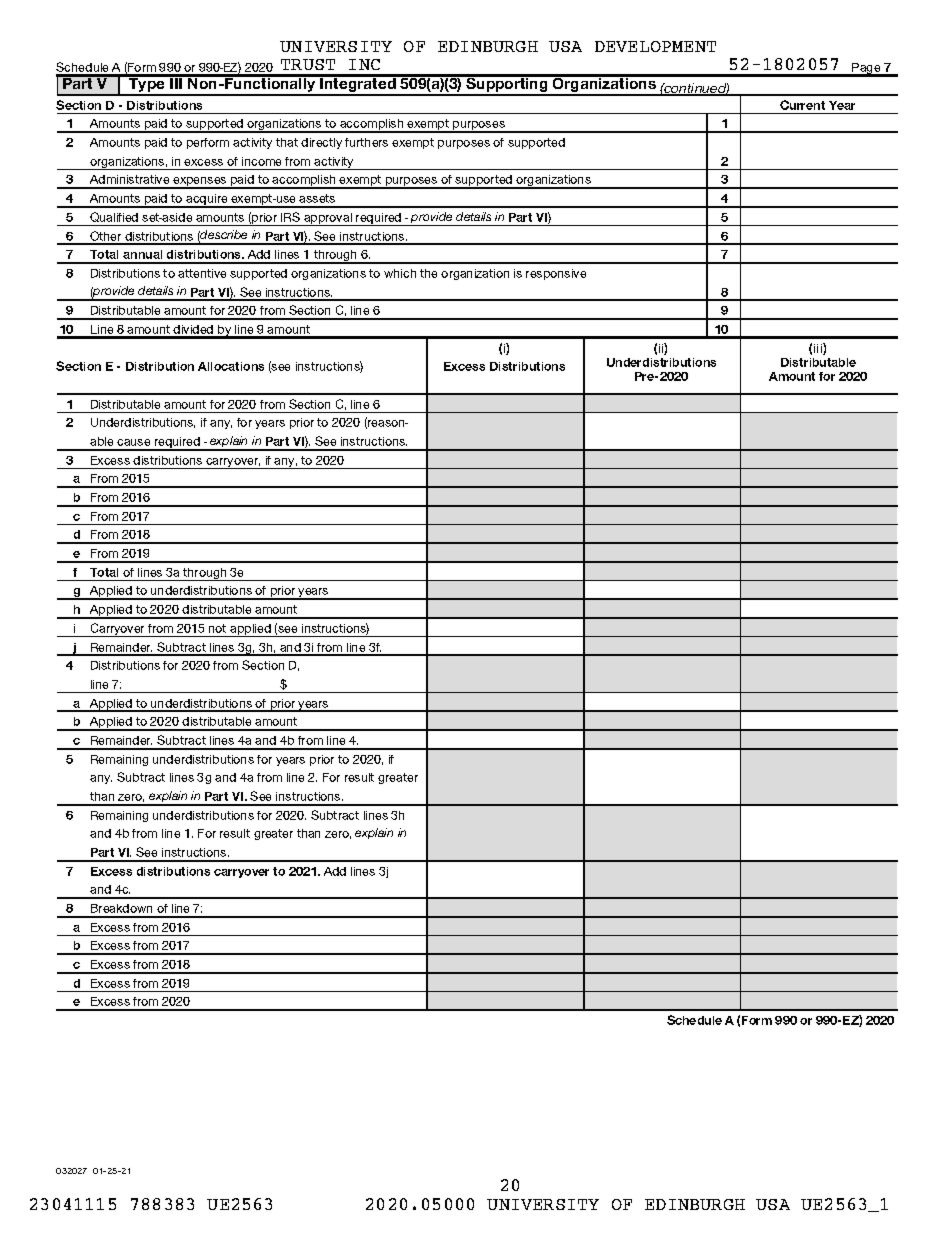 The height and width of the image is (1233, 952). I want to click on that, so click(287, 142).
